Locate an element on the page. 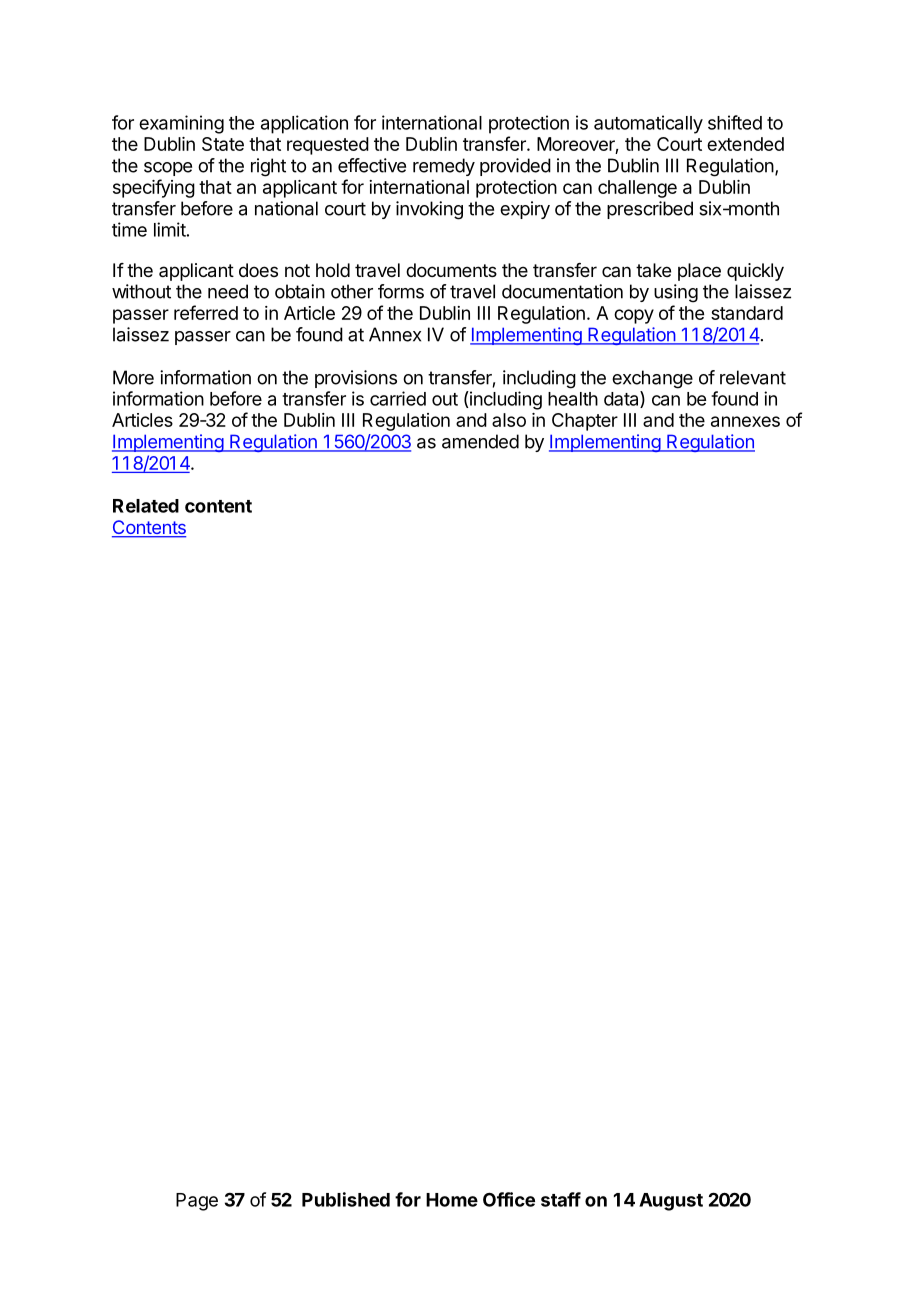 This page has width=924, height=1308. carried is located at coordinates (398, 398).
